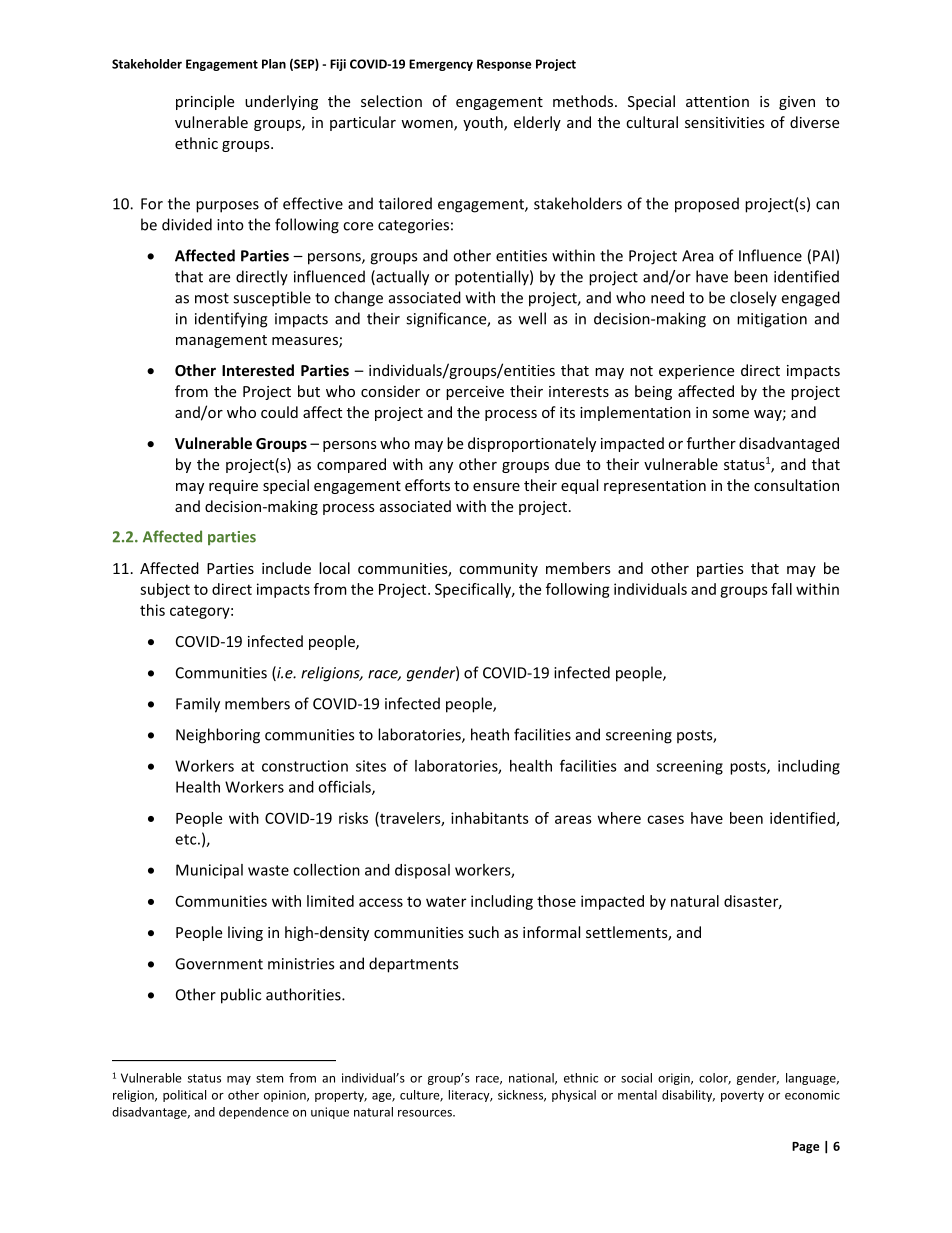  I want to click on fall, so click(781, 589).
